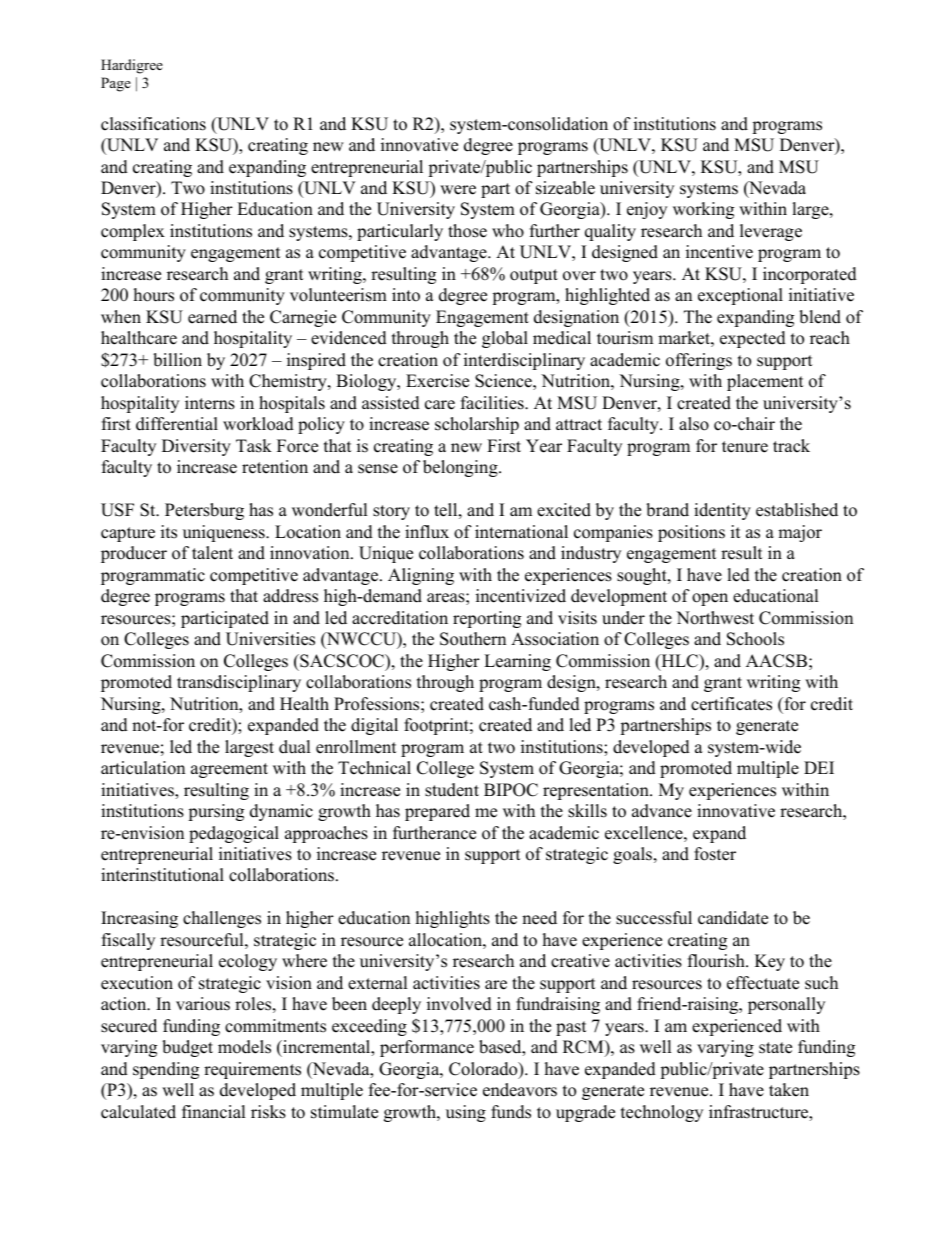  Describe the element at coordinates (234, 834) in the screenshot. I see `pedagogical` at that location.
